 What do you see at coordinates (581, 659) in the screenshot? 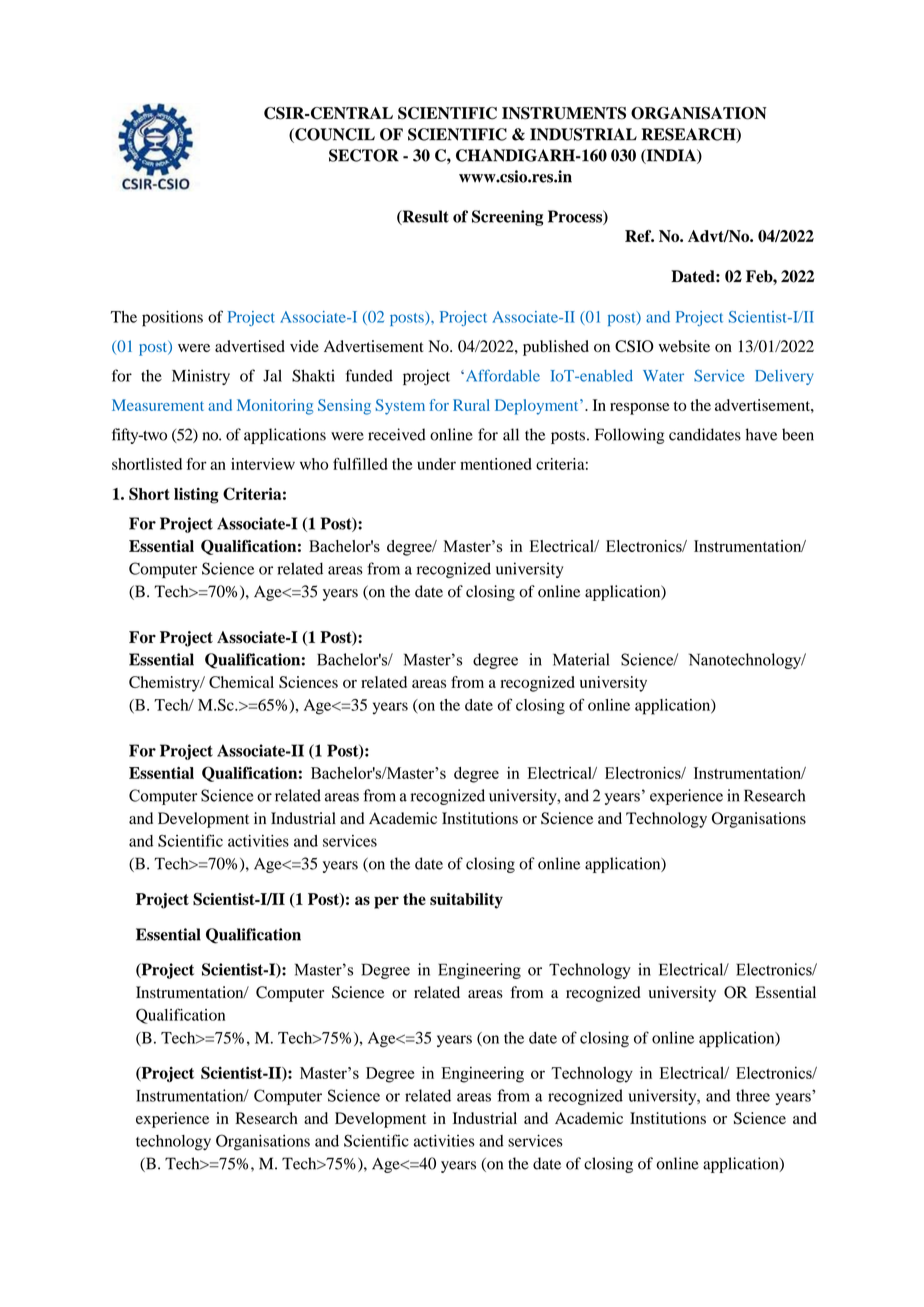
I see `Material` at bounding box center [581, 659].
